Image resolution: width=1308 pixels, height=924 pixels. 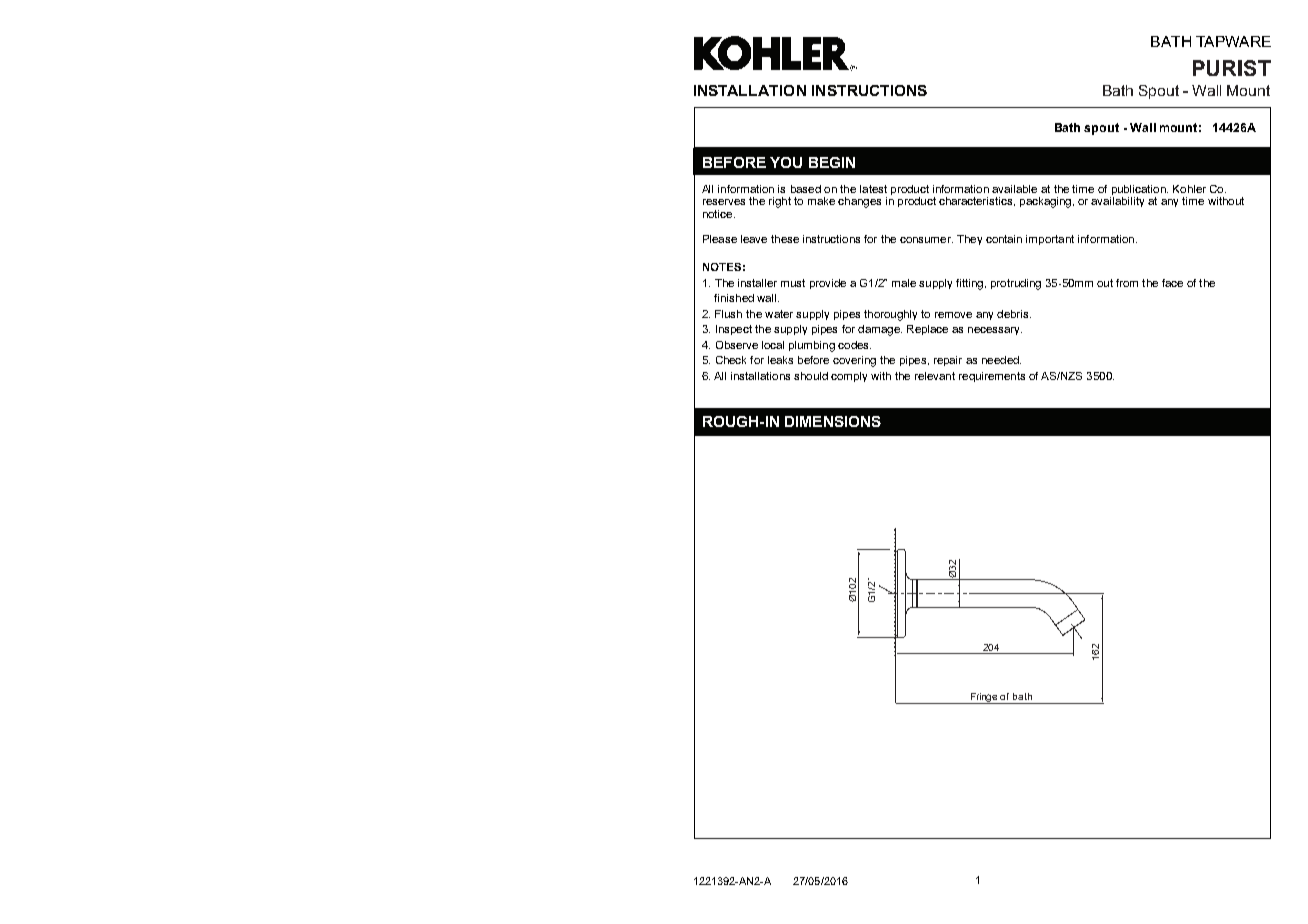 I want to click on Fringe, so click(x=984, y=698).
